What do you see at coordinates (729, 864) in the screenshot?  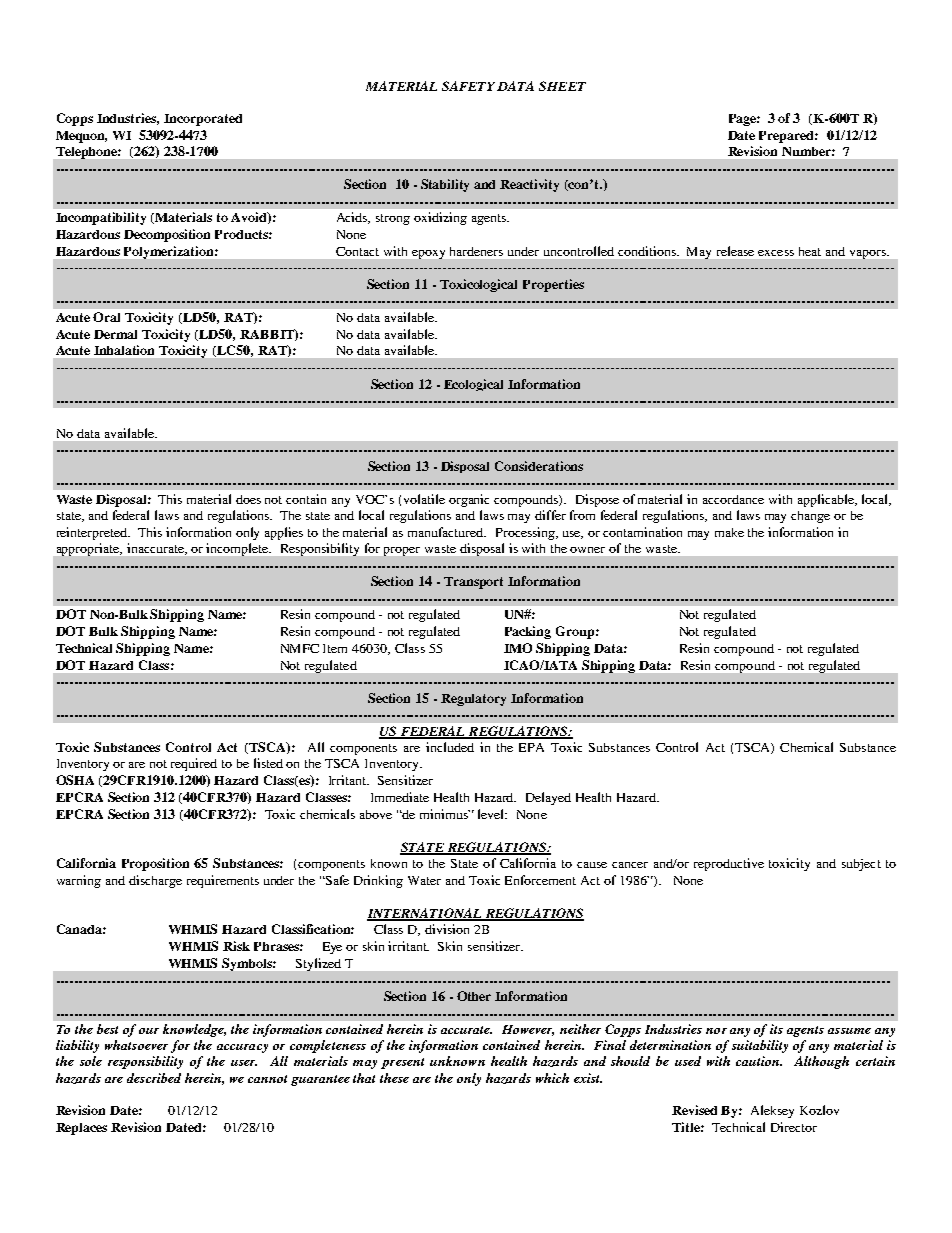 I see `reproductive` at bounding box center [729, 864].
